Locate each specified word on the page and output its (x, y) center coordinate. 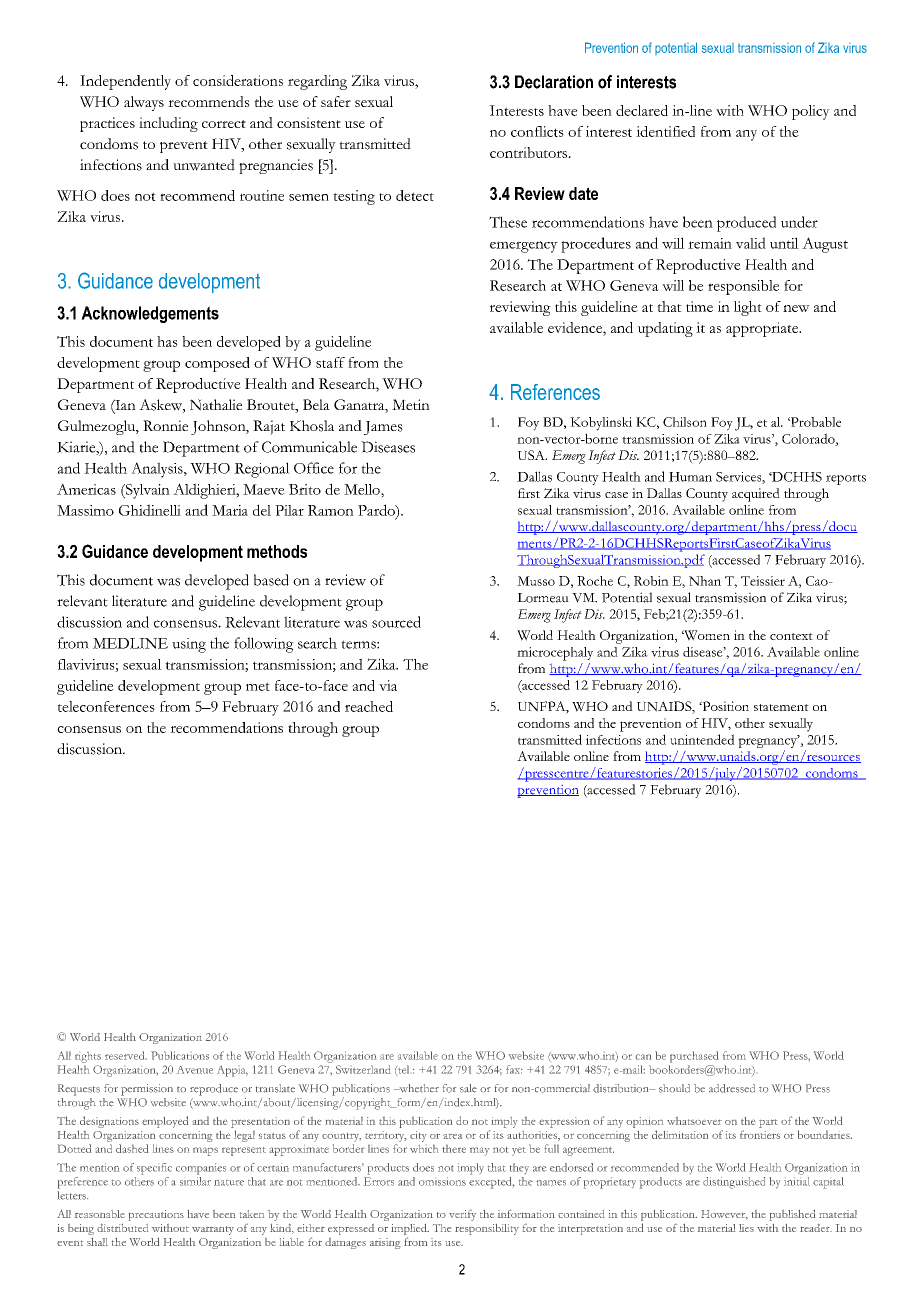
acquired (756, 495)
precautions (156, 1215)
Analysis (158, 470)
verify (462, 1215)
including (168, 124)
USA (532, 455)
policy (811, 112)
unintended (702, 739)
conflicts (537, 131)
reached (369, 706)
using (189, 645)
